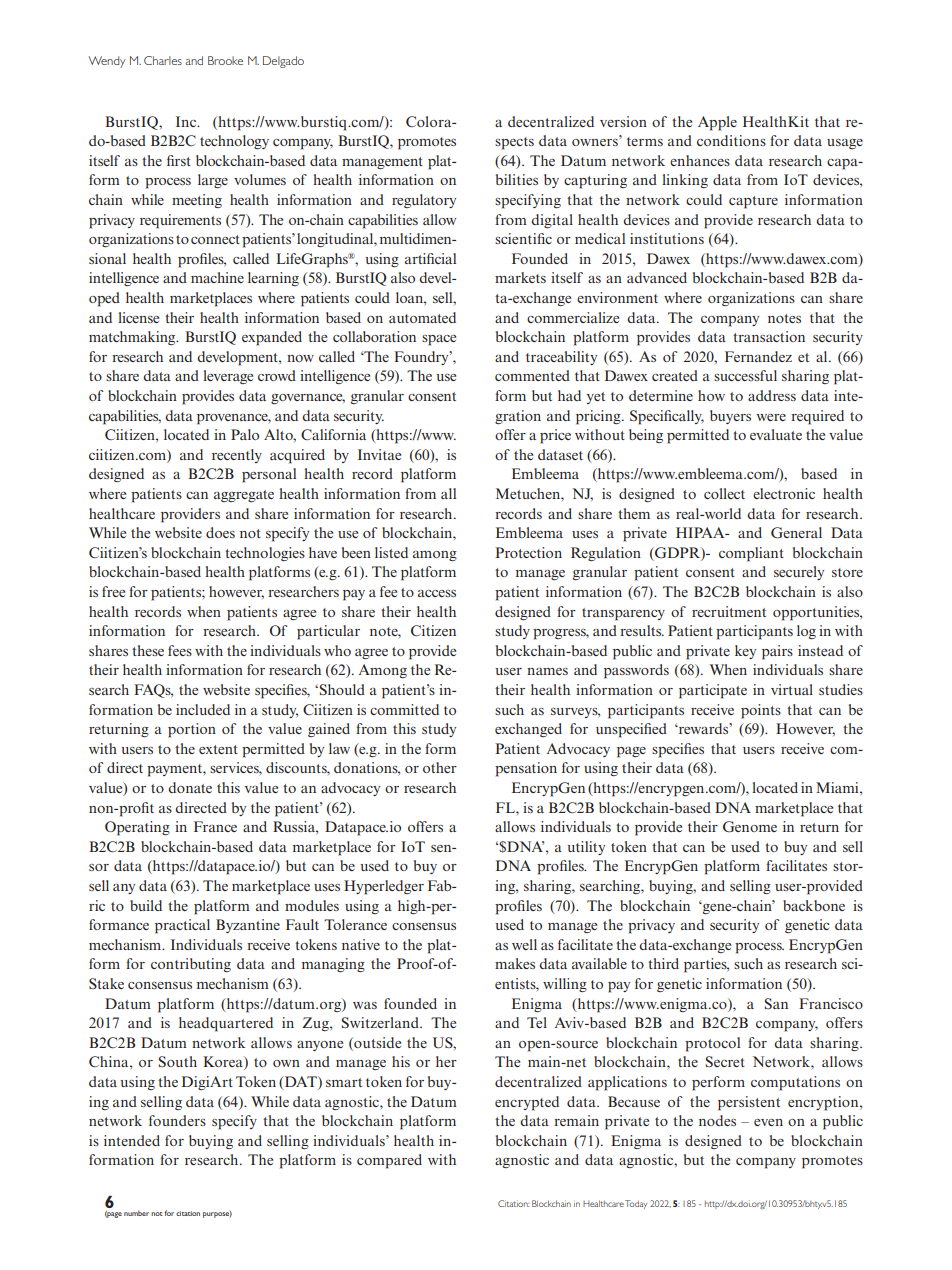 This screenshot has width=952, height=1270. Describe the element at coordinates (515, 963) in the screenshot. I see `makes` at that location.
